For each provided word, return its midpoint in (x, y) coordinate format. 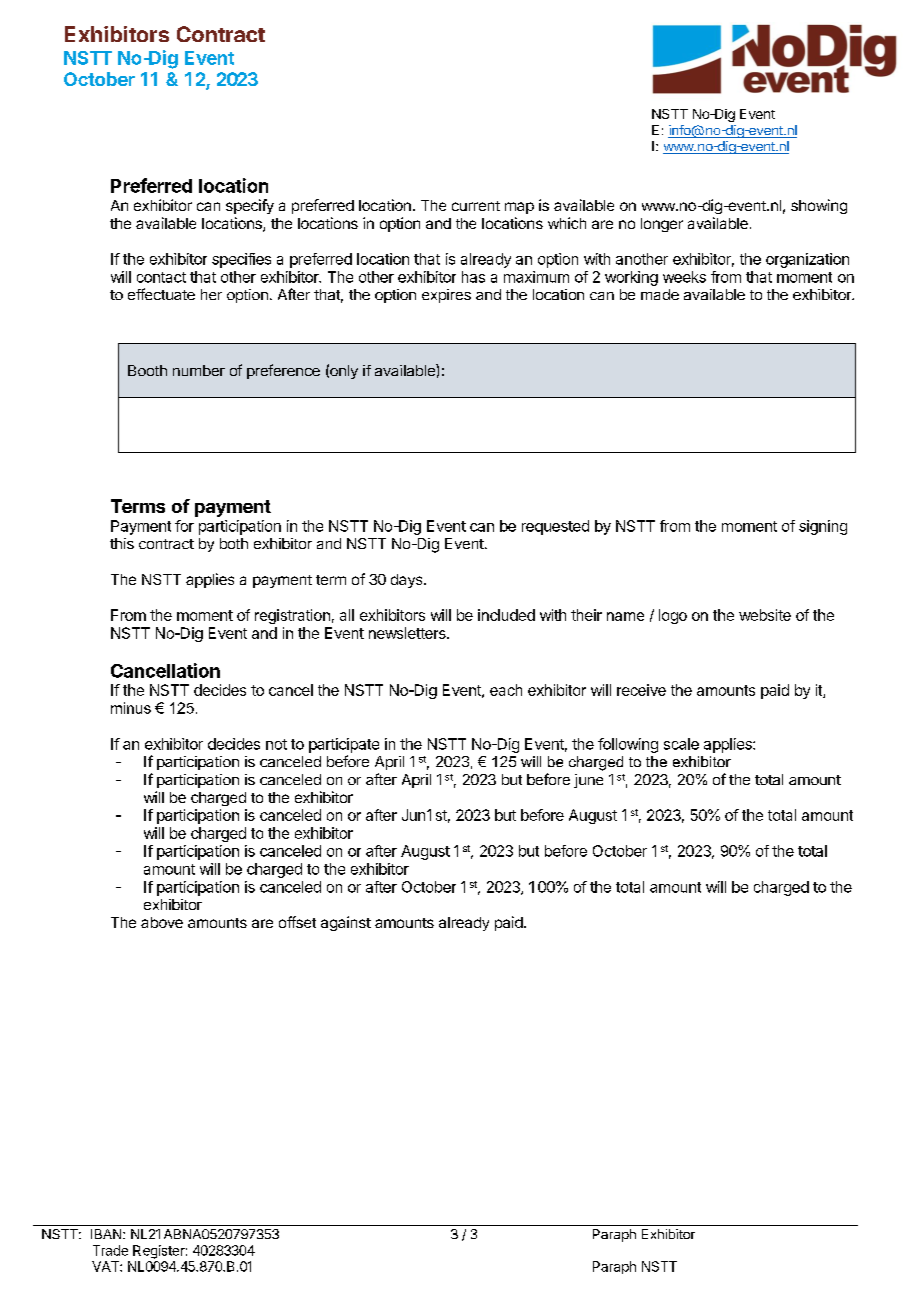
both (234, 543)
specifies (241, 260)
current (476, 206)
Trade (110, 1250)
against (346, 923)
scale (681, 744)
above (162, 922)
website (765, 615)
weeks (684, 277)
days (408, 581)
